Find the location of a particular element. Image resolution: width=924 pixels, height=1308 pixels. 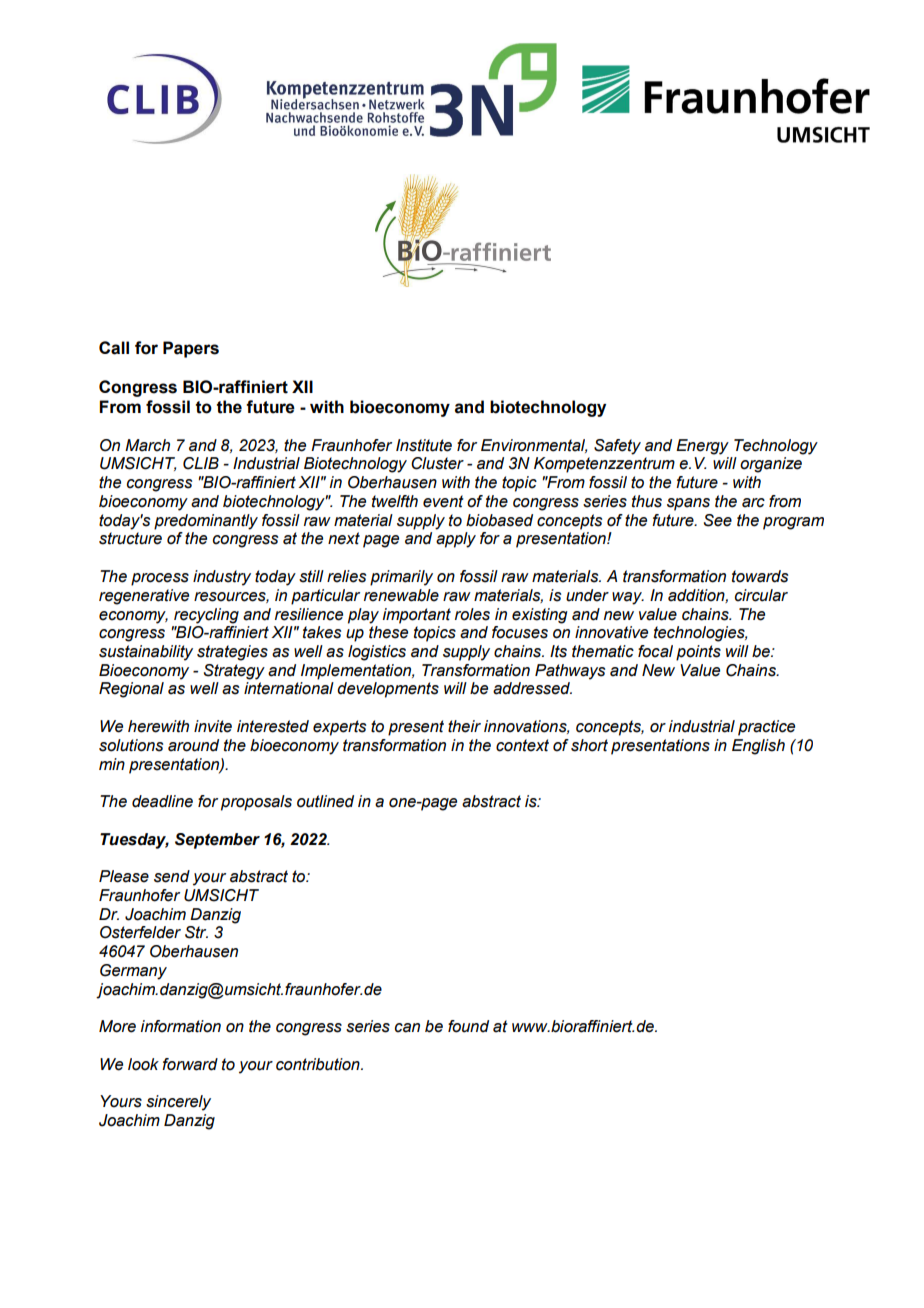

can is located at coordinates (407, 1028).
